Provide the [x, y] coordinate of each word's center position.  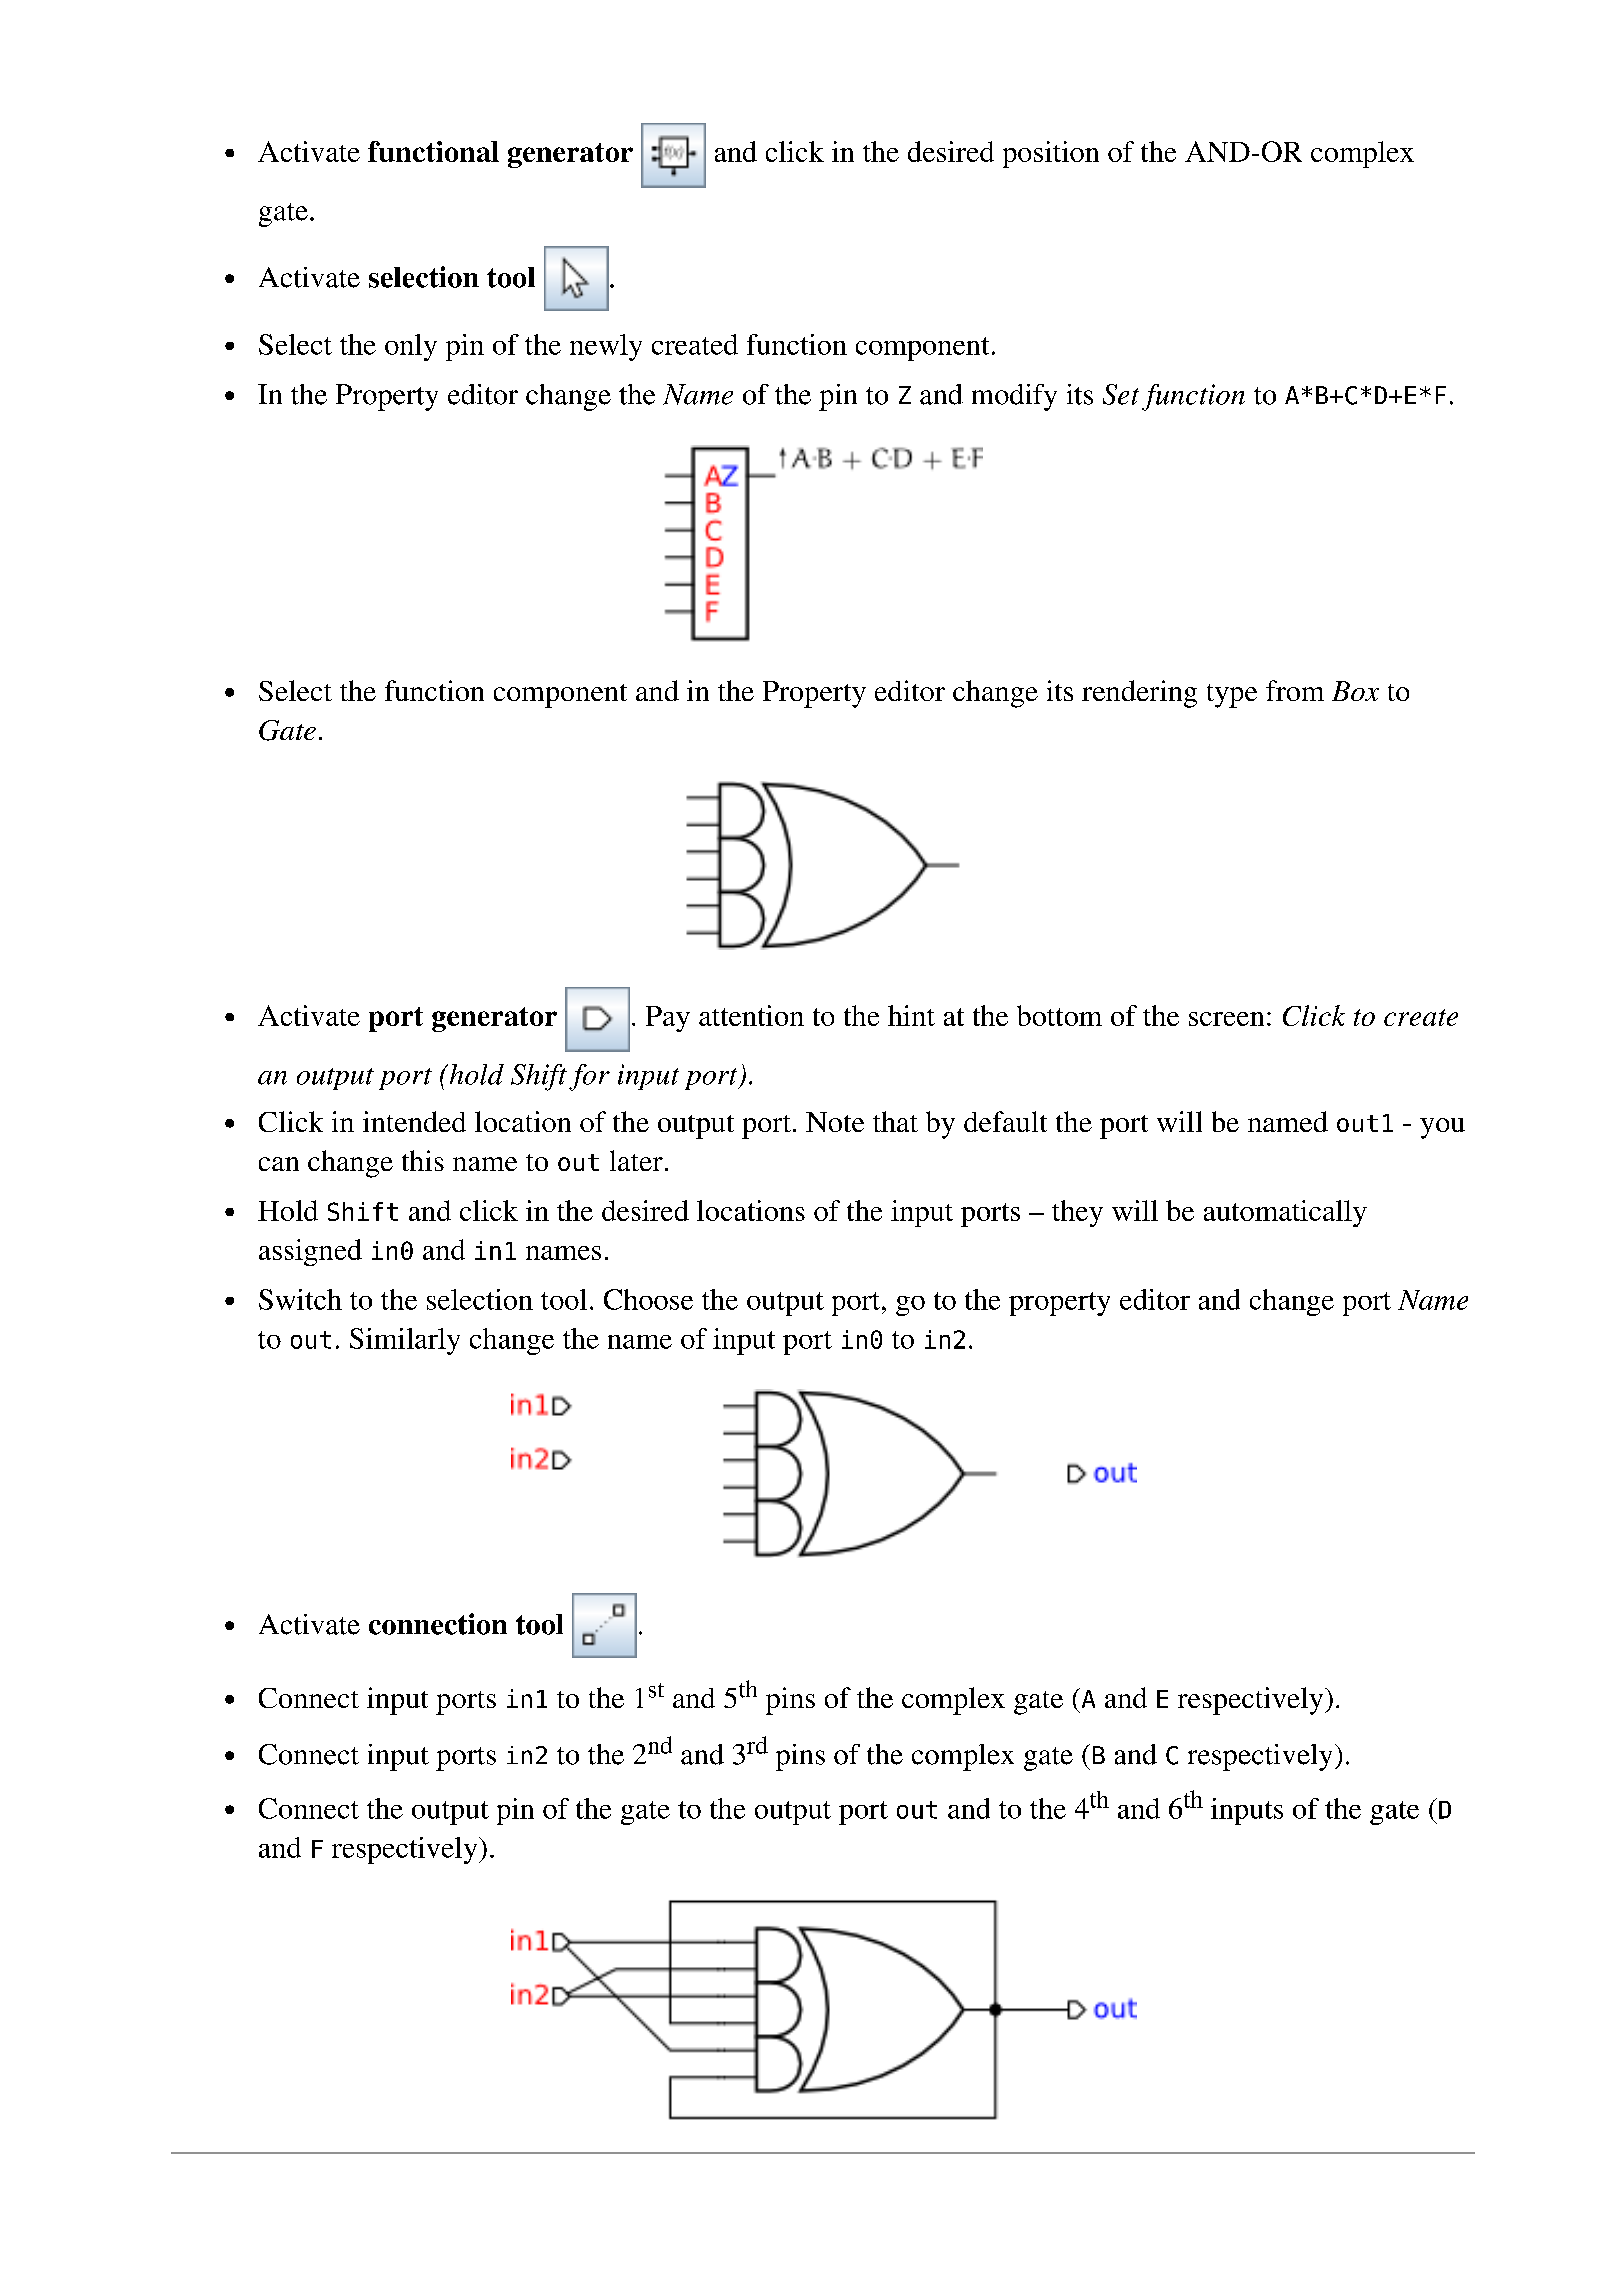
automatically [1285, 1213]
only [411, 347]
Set [1121, 394]
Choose [648, 1299]
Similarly [405, 1341]
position [1051, 154]
